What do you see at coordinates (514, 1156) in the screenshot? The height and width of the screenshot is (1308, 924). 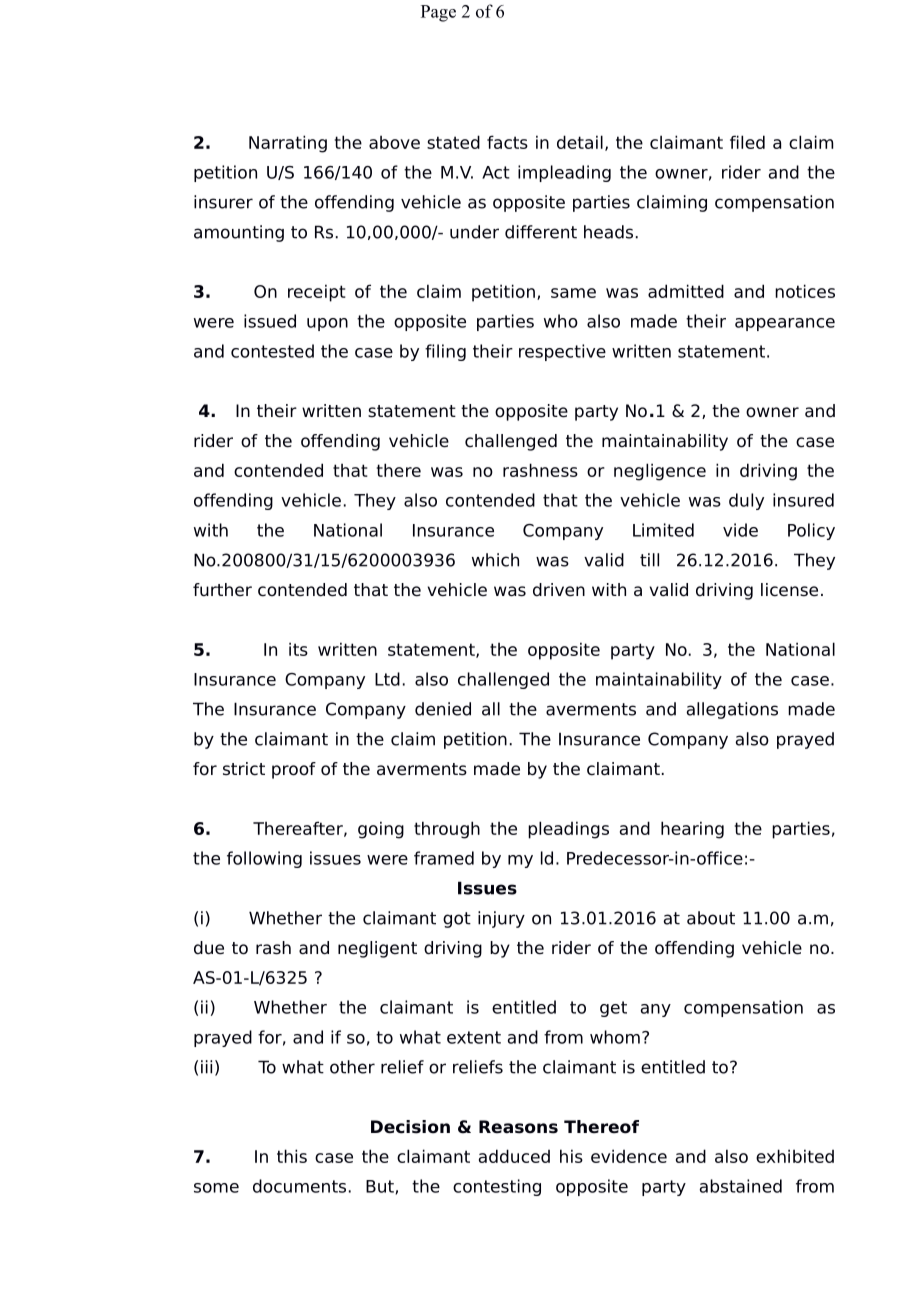 I see `adduced` at bounding box center [514, 1156].
